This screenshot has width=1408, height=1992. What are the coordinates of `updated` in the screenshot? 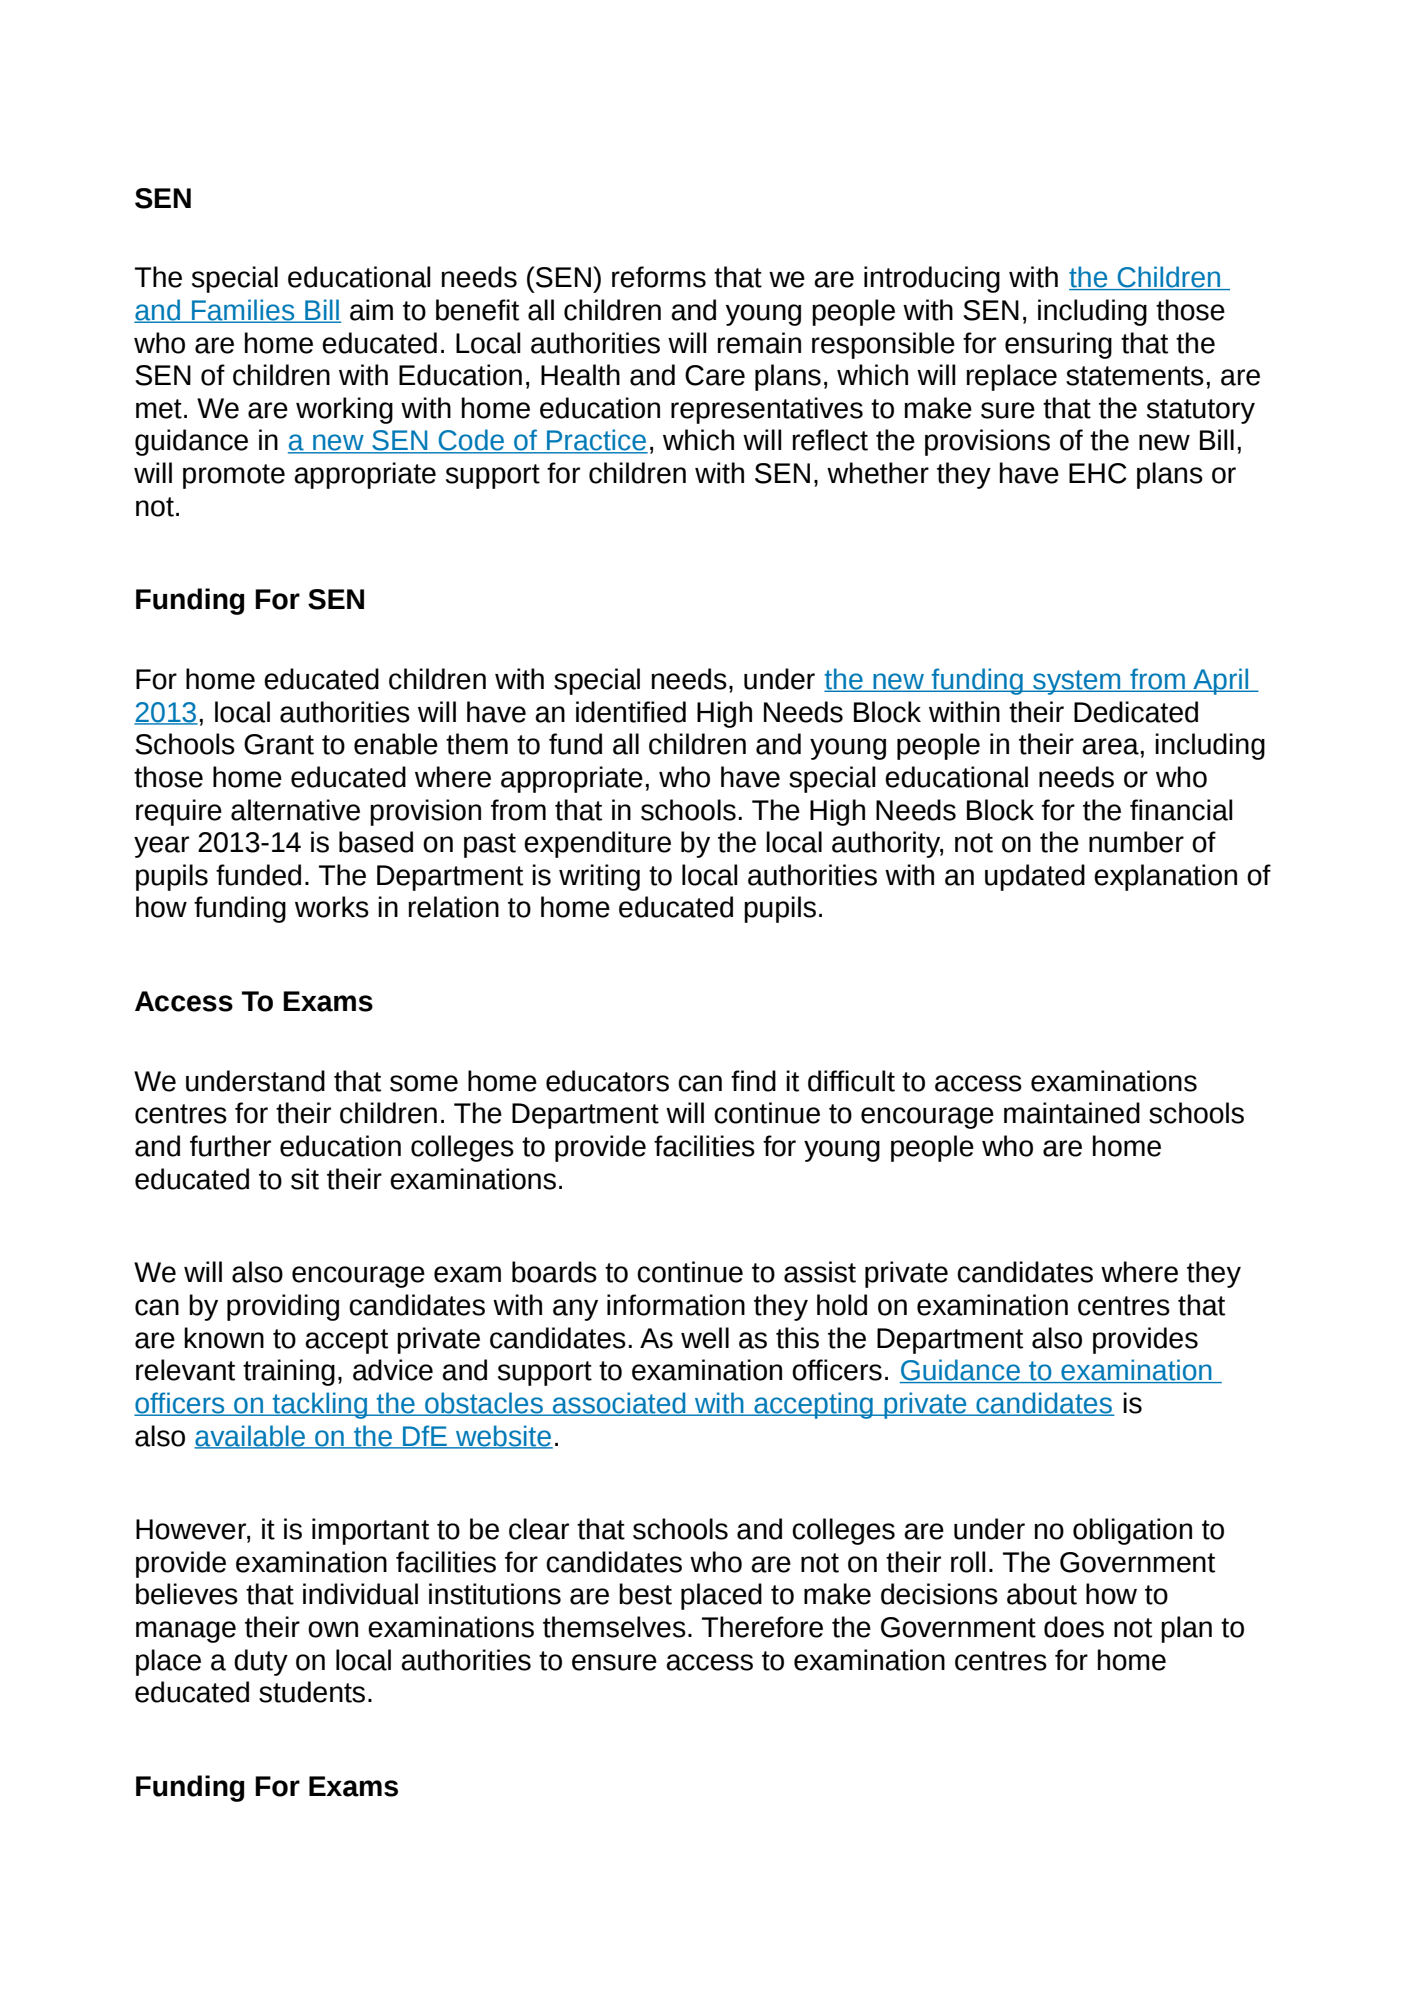 It's located at (1035, 877).
